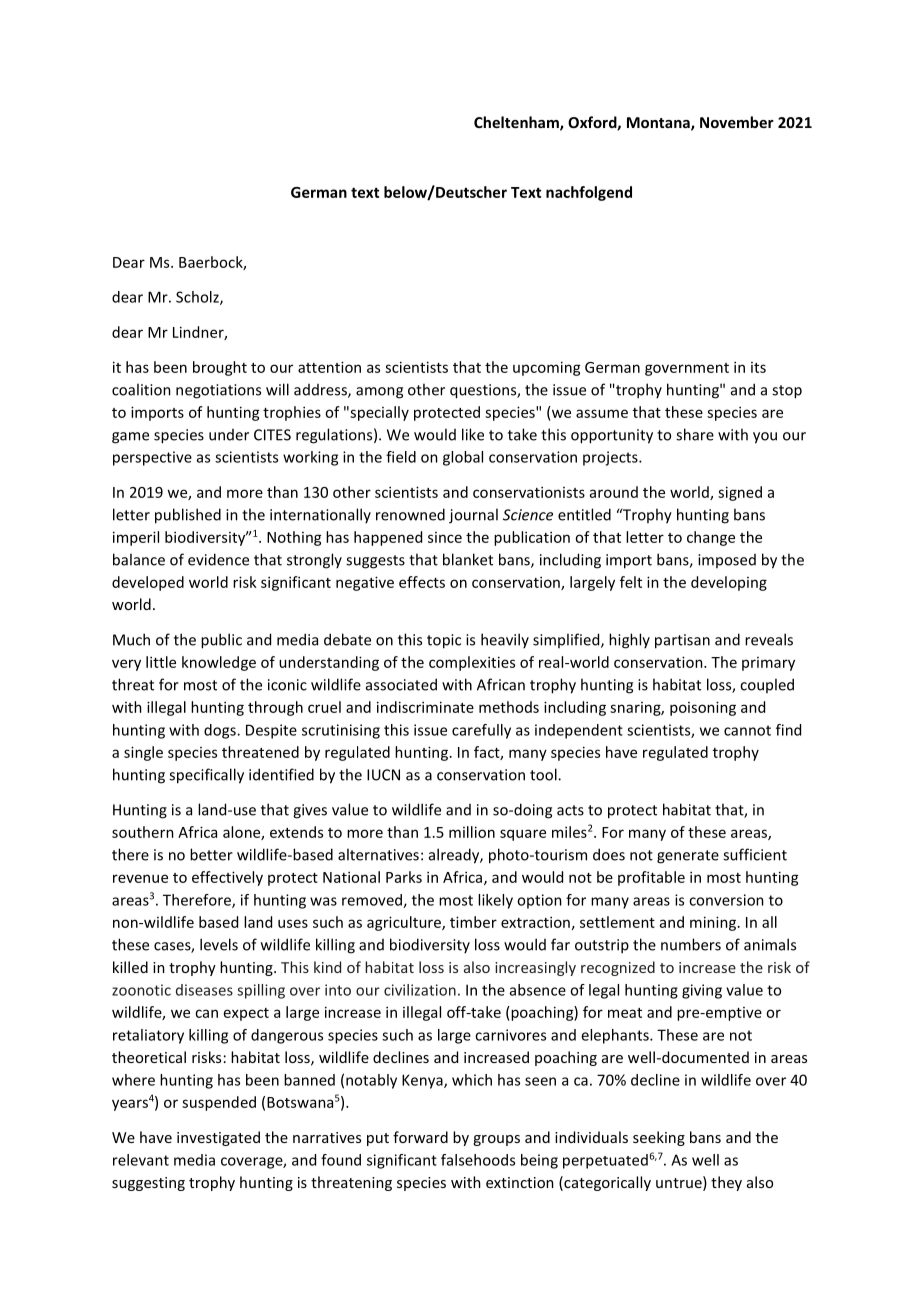  I want to click on signed, so click(740, 493).
